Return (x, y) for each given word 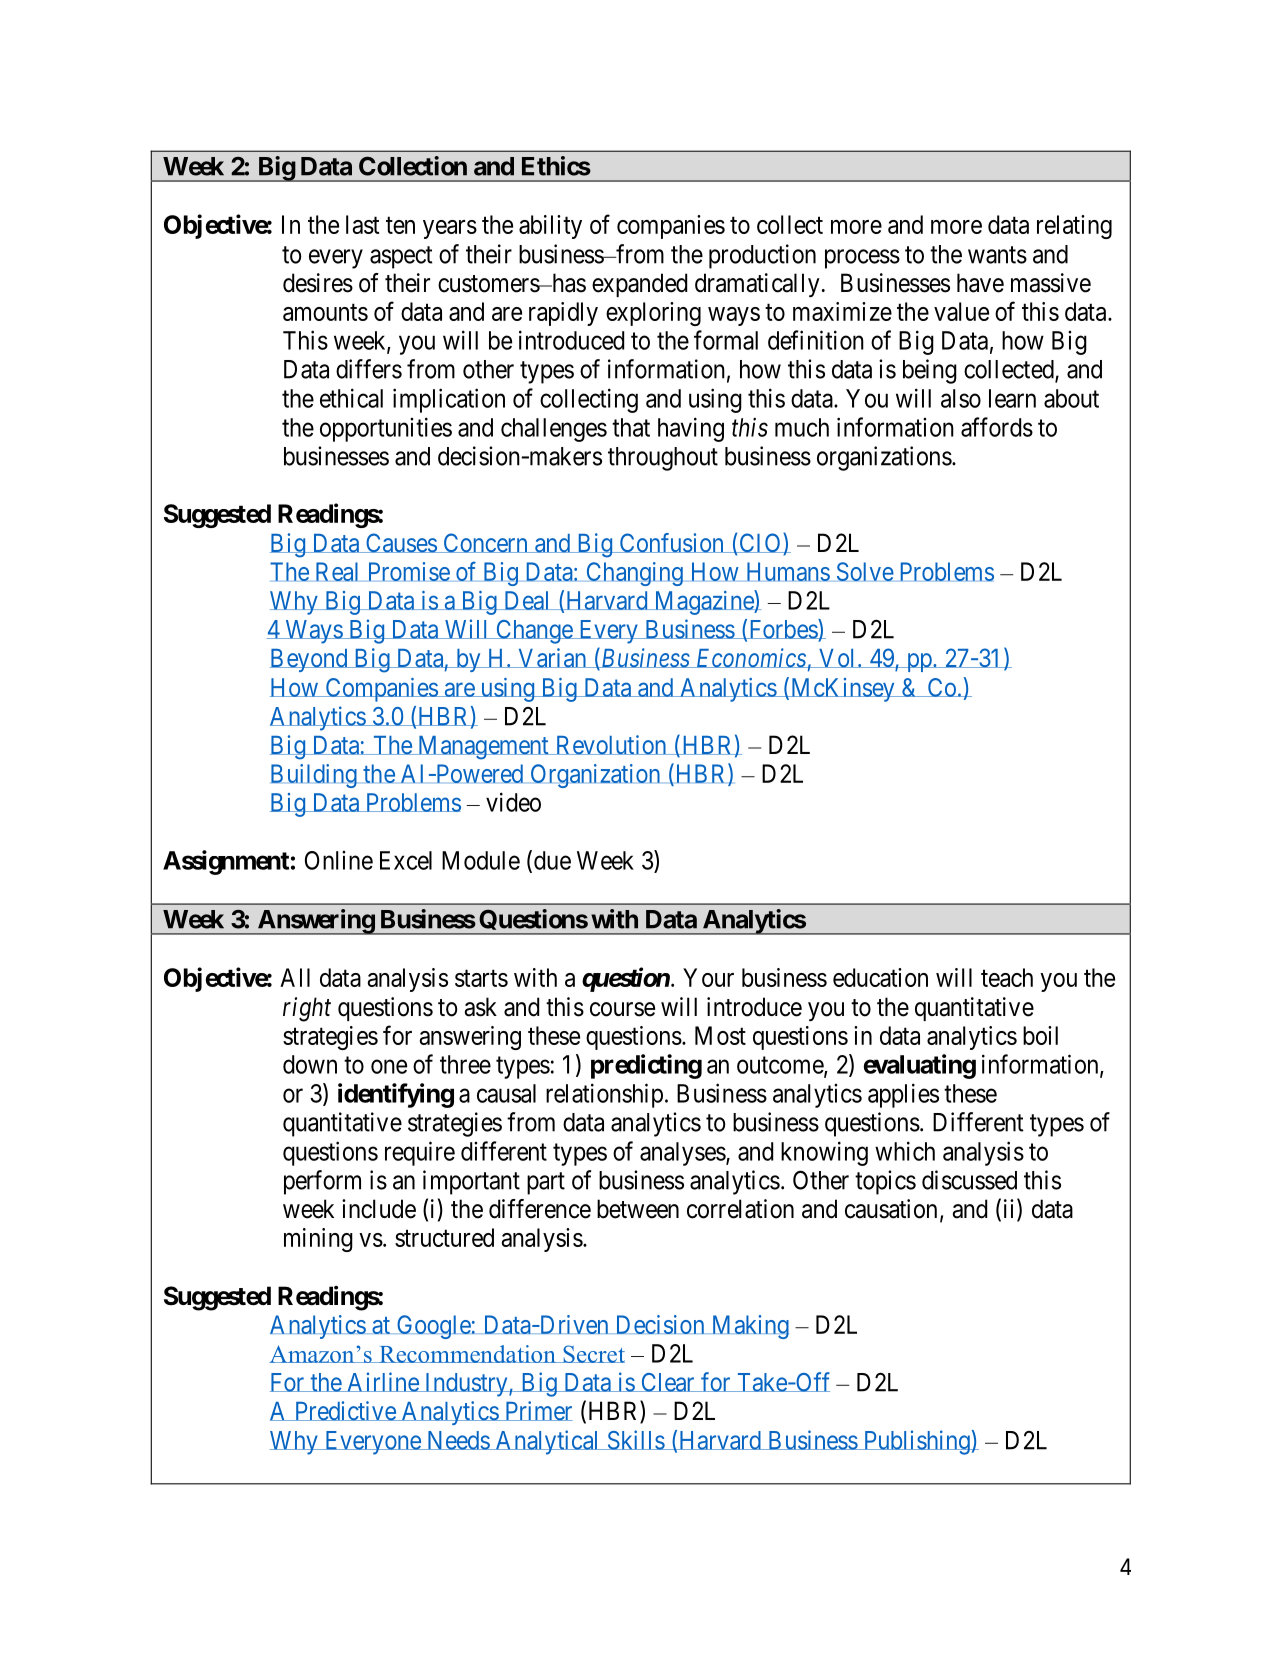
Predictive (344, 1411)
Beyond (310, 660)
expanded (639, 285)
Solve (865, 572)
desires (318, 283)
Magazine (703, 602)
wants (997, 255)
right (307, 1009)
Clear (668, 1382)
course (622, 1009)
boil (1040, 1035)
